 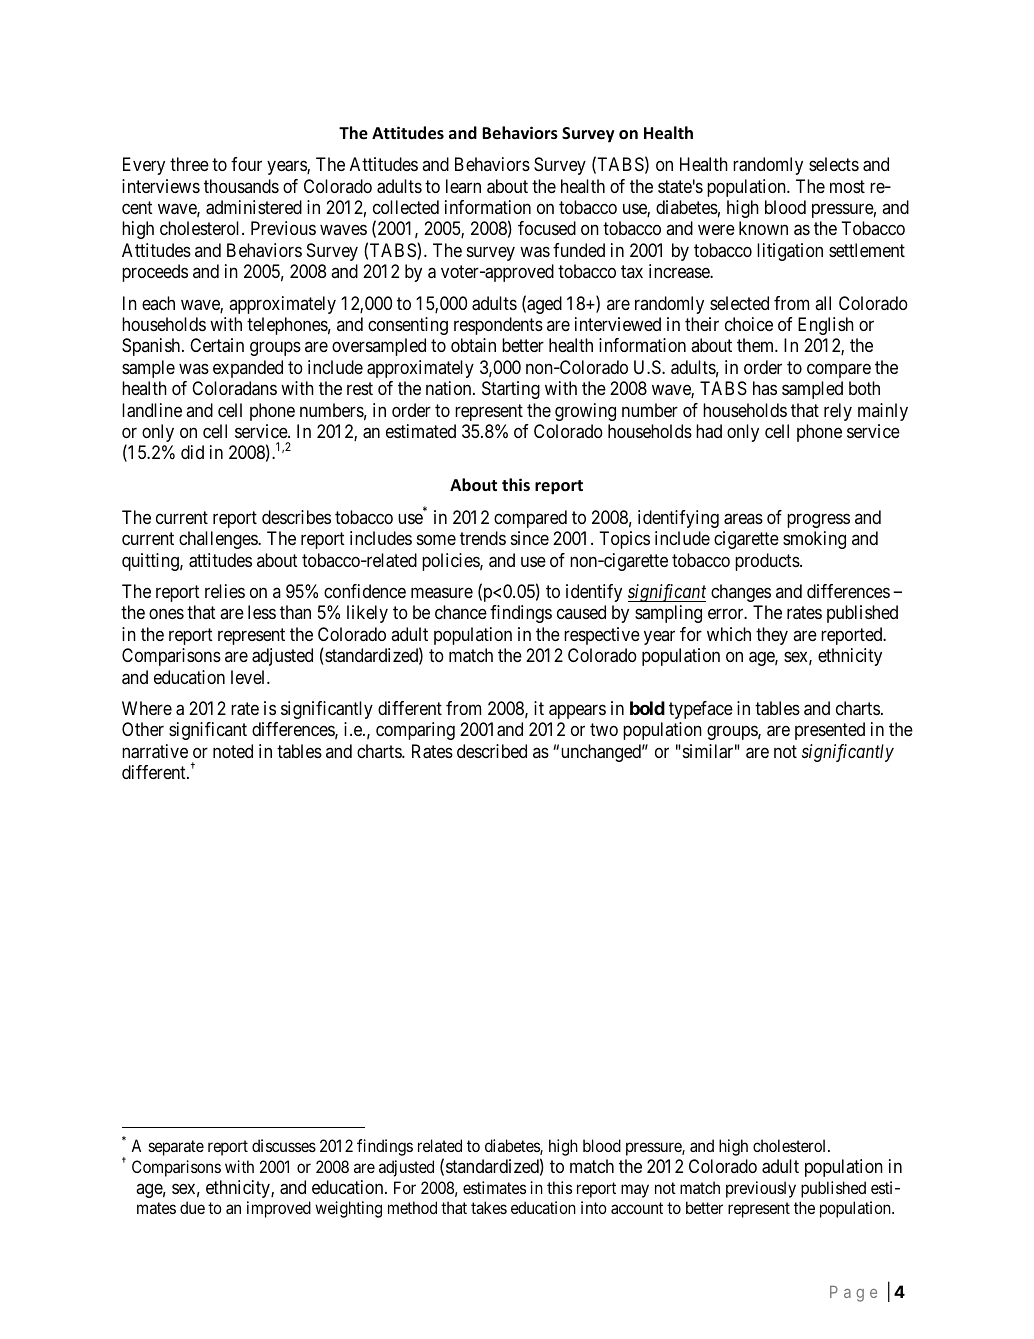 What do you see at coordinates (279, 1209) in the image?
I see `improved` at bounding box center [279, 1209].
